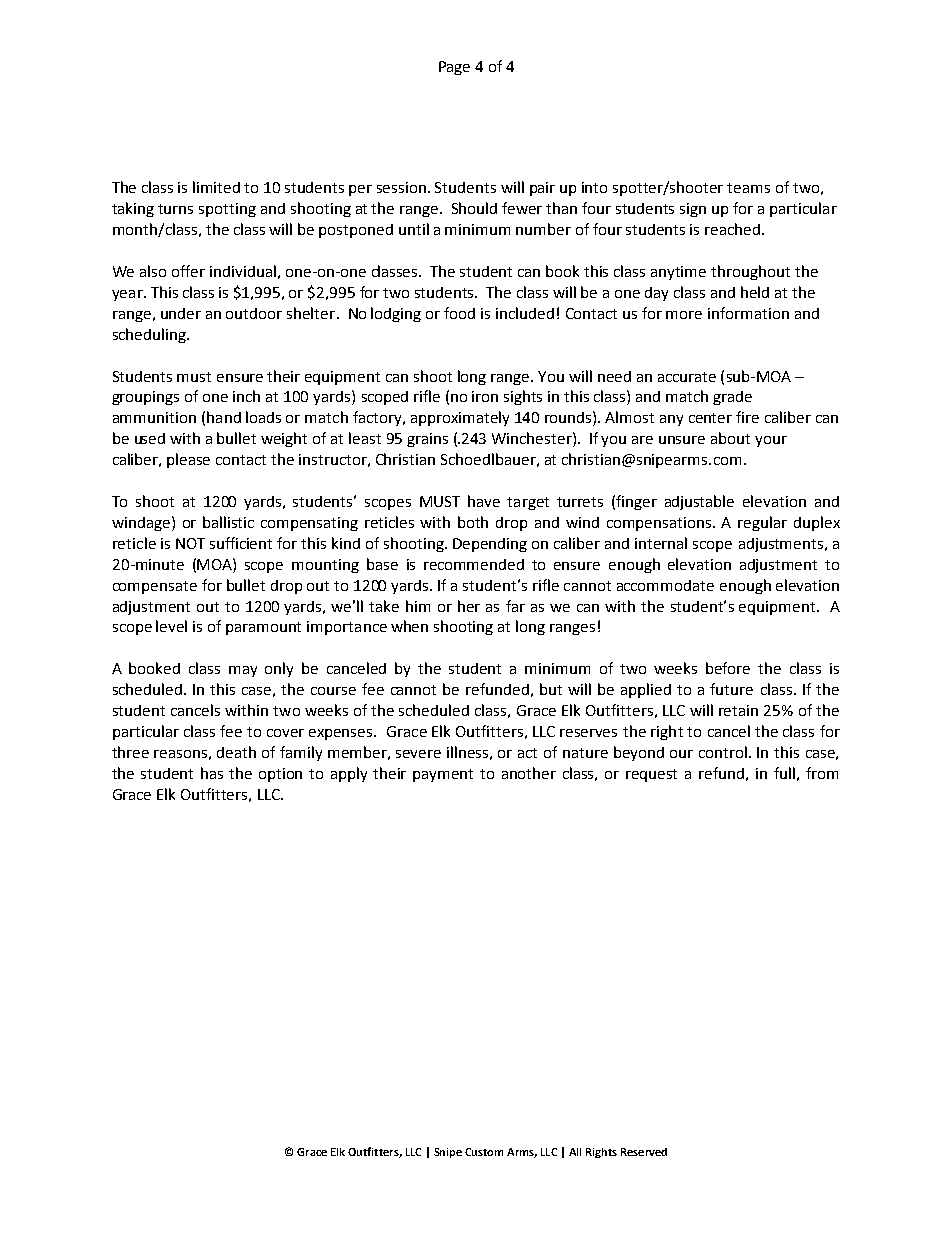  I want to click on limited, so click(216, 187).
